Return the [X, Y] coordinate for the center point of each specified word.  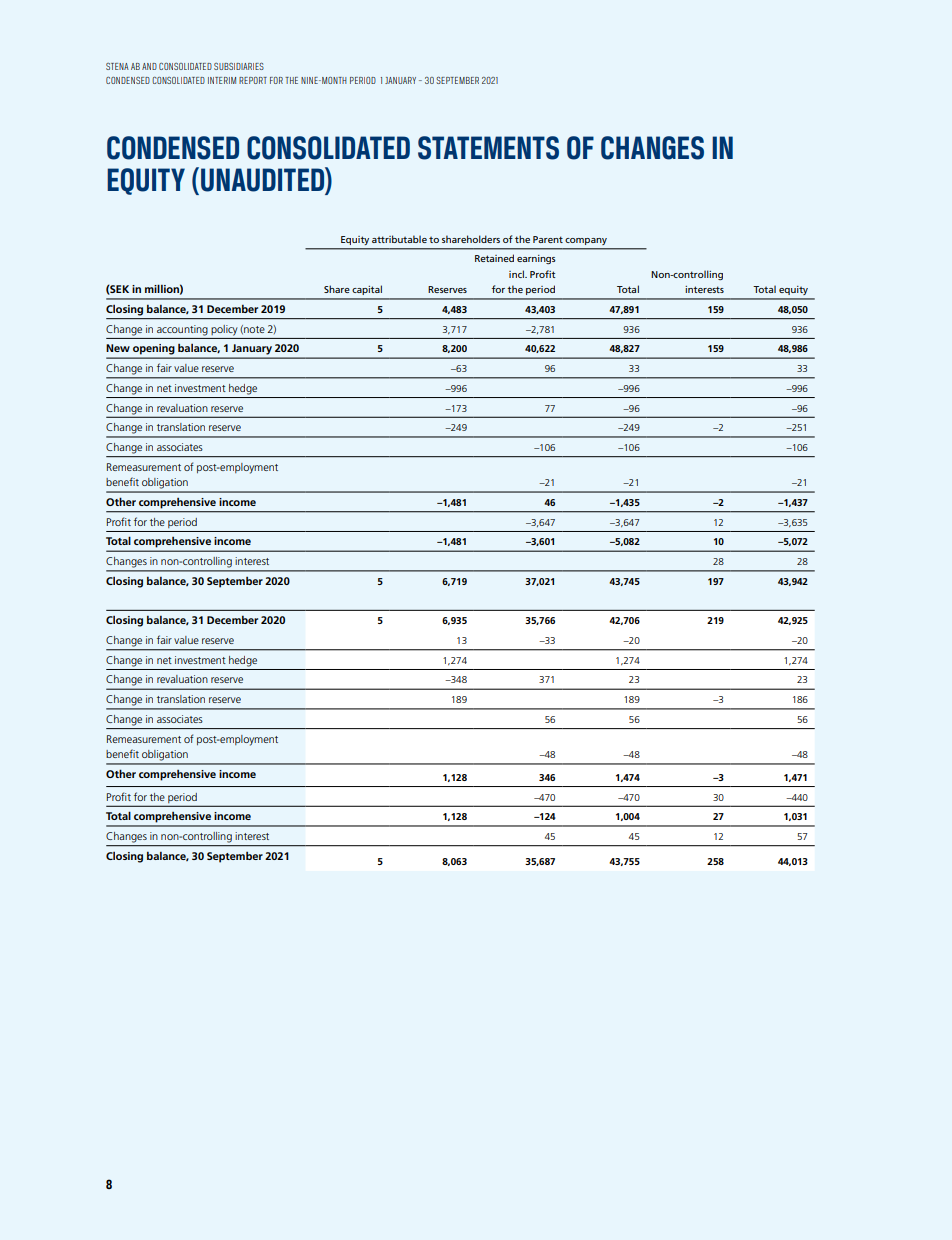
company [586, 241]
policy [224, 330]
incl [517, 274]
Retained [494, 258]
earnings [536, 259]
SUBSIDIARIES [239, 66]
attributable [399, 239]
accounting [182, 330]
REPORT [253, 80]
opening [153, 349]
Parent [548, 239]
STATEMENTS [488, 148]
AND [149, 66]
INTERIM [222, 80]
